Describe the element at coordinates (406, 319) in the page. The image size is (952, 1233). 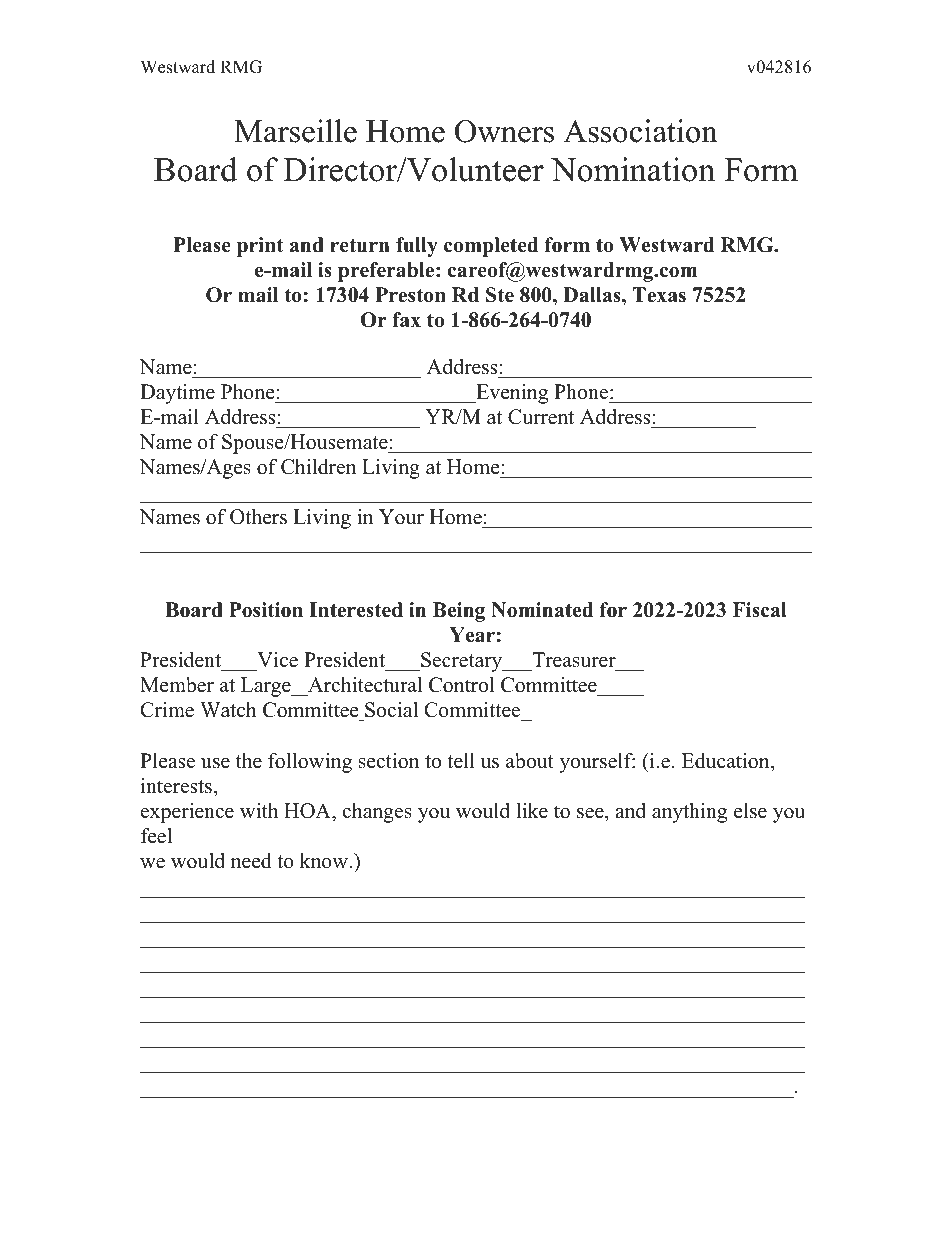
I see `fax` at that location.
